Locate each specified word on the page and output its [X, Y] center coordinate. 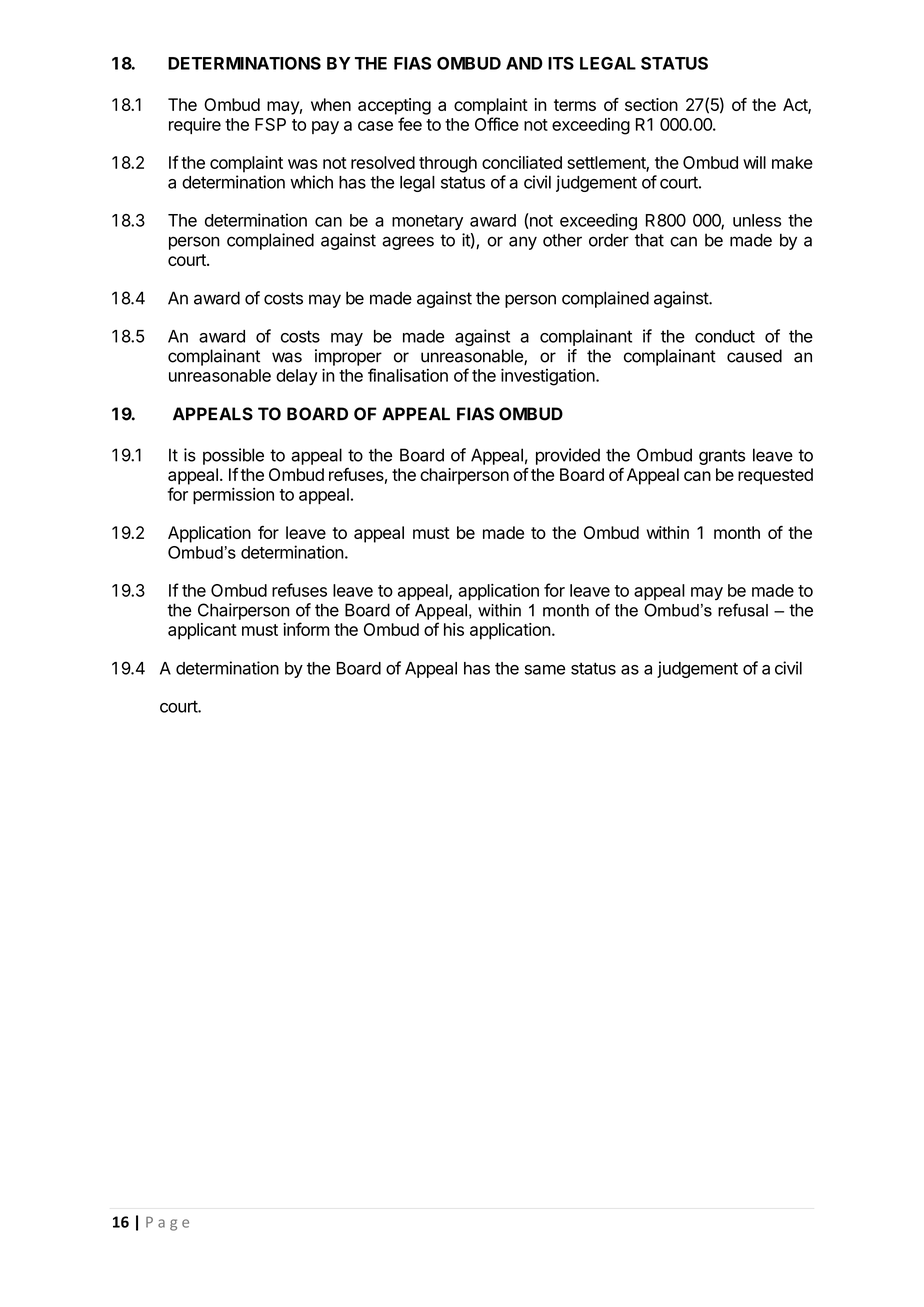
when [331, 104]
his [454, 629]
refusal [743, 610]
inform [306, 629]
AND [524, 63]
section [651, 104]
